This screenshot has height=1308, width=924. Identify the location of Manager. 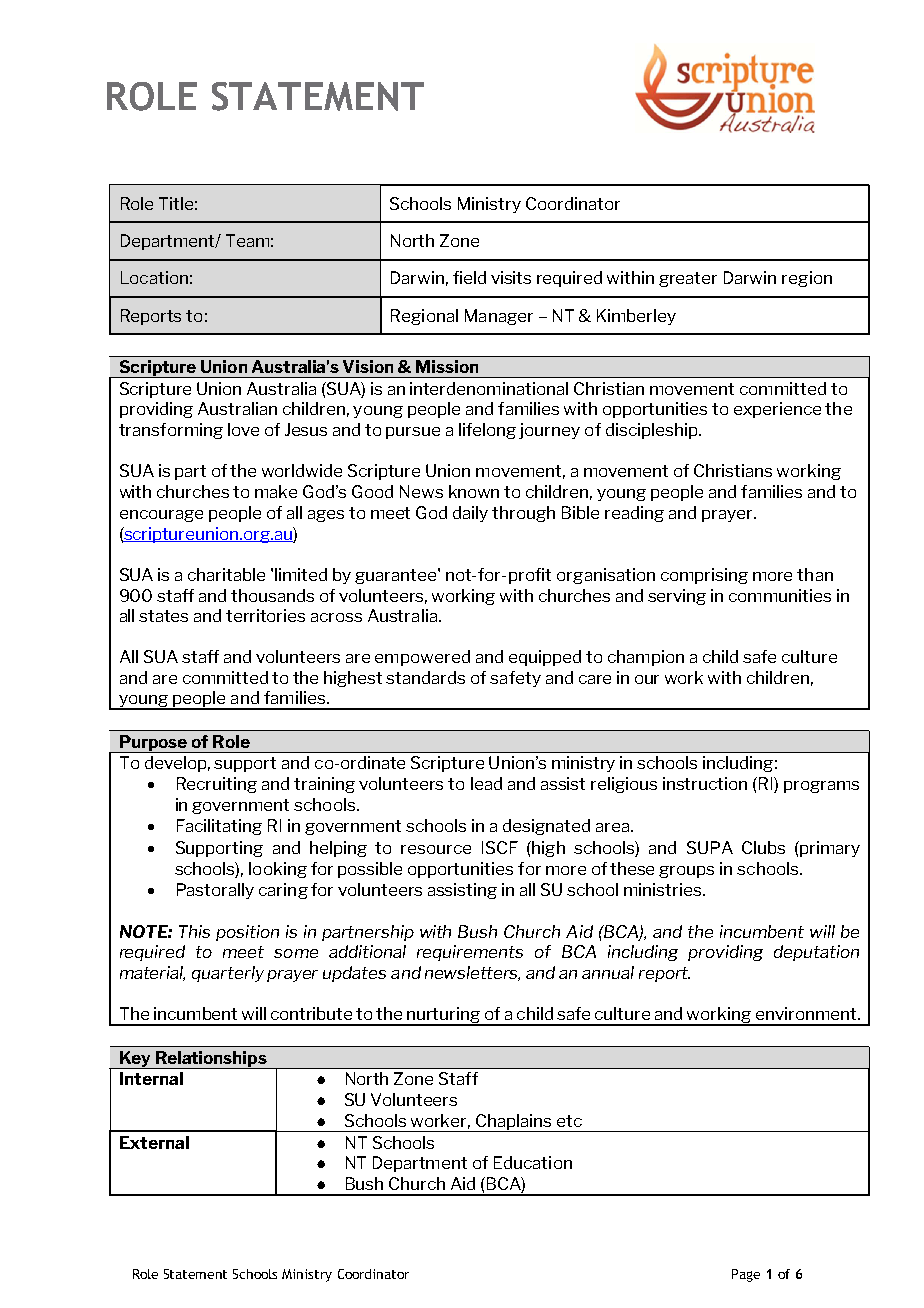
(499, 317).
